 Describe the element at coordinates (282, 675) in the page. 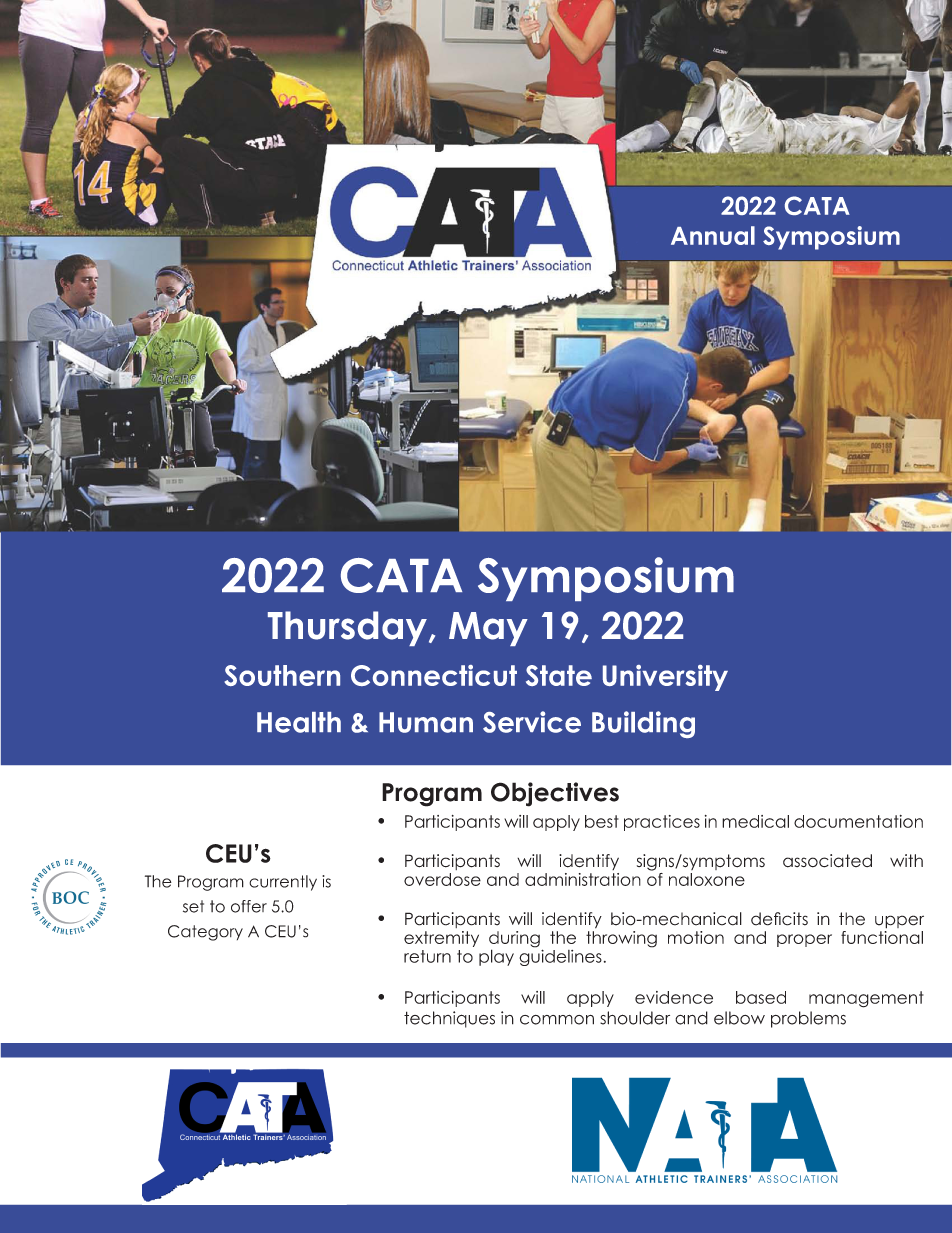

I see `Southern` at that location.
